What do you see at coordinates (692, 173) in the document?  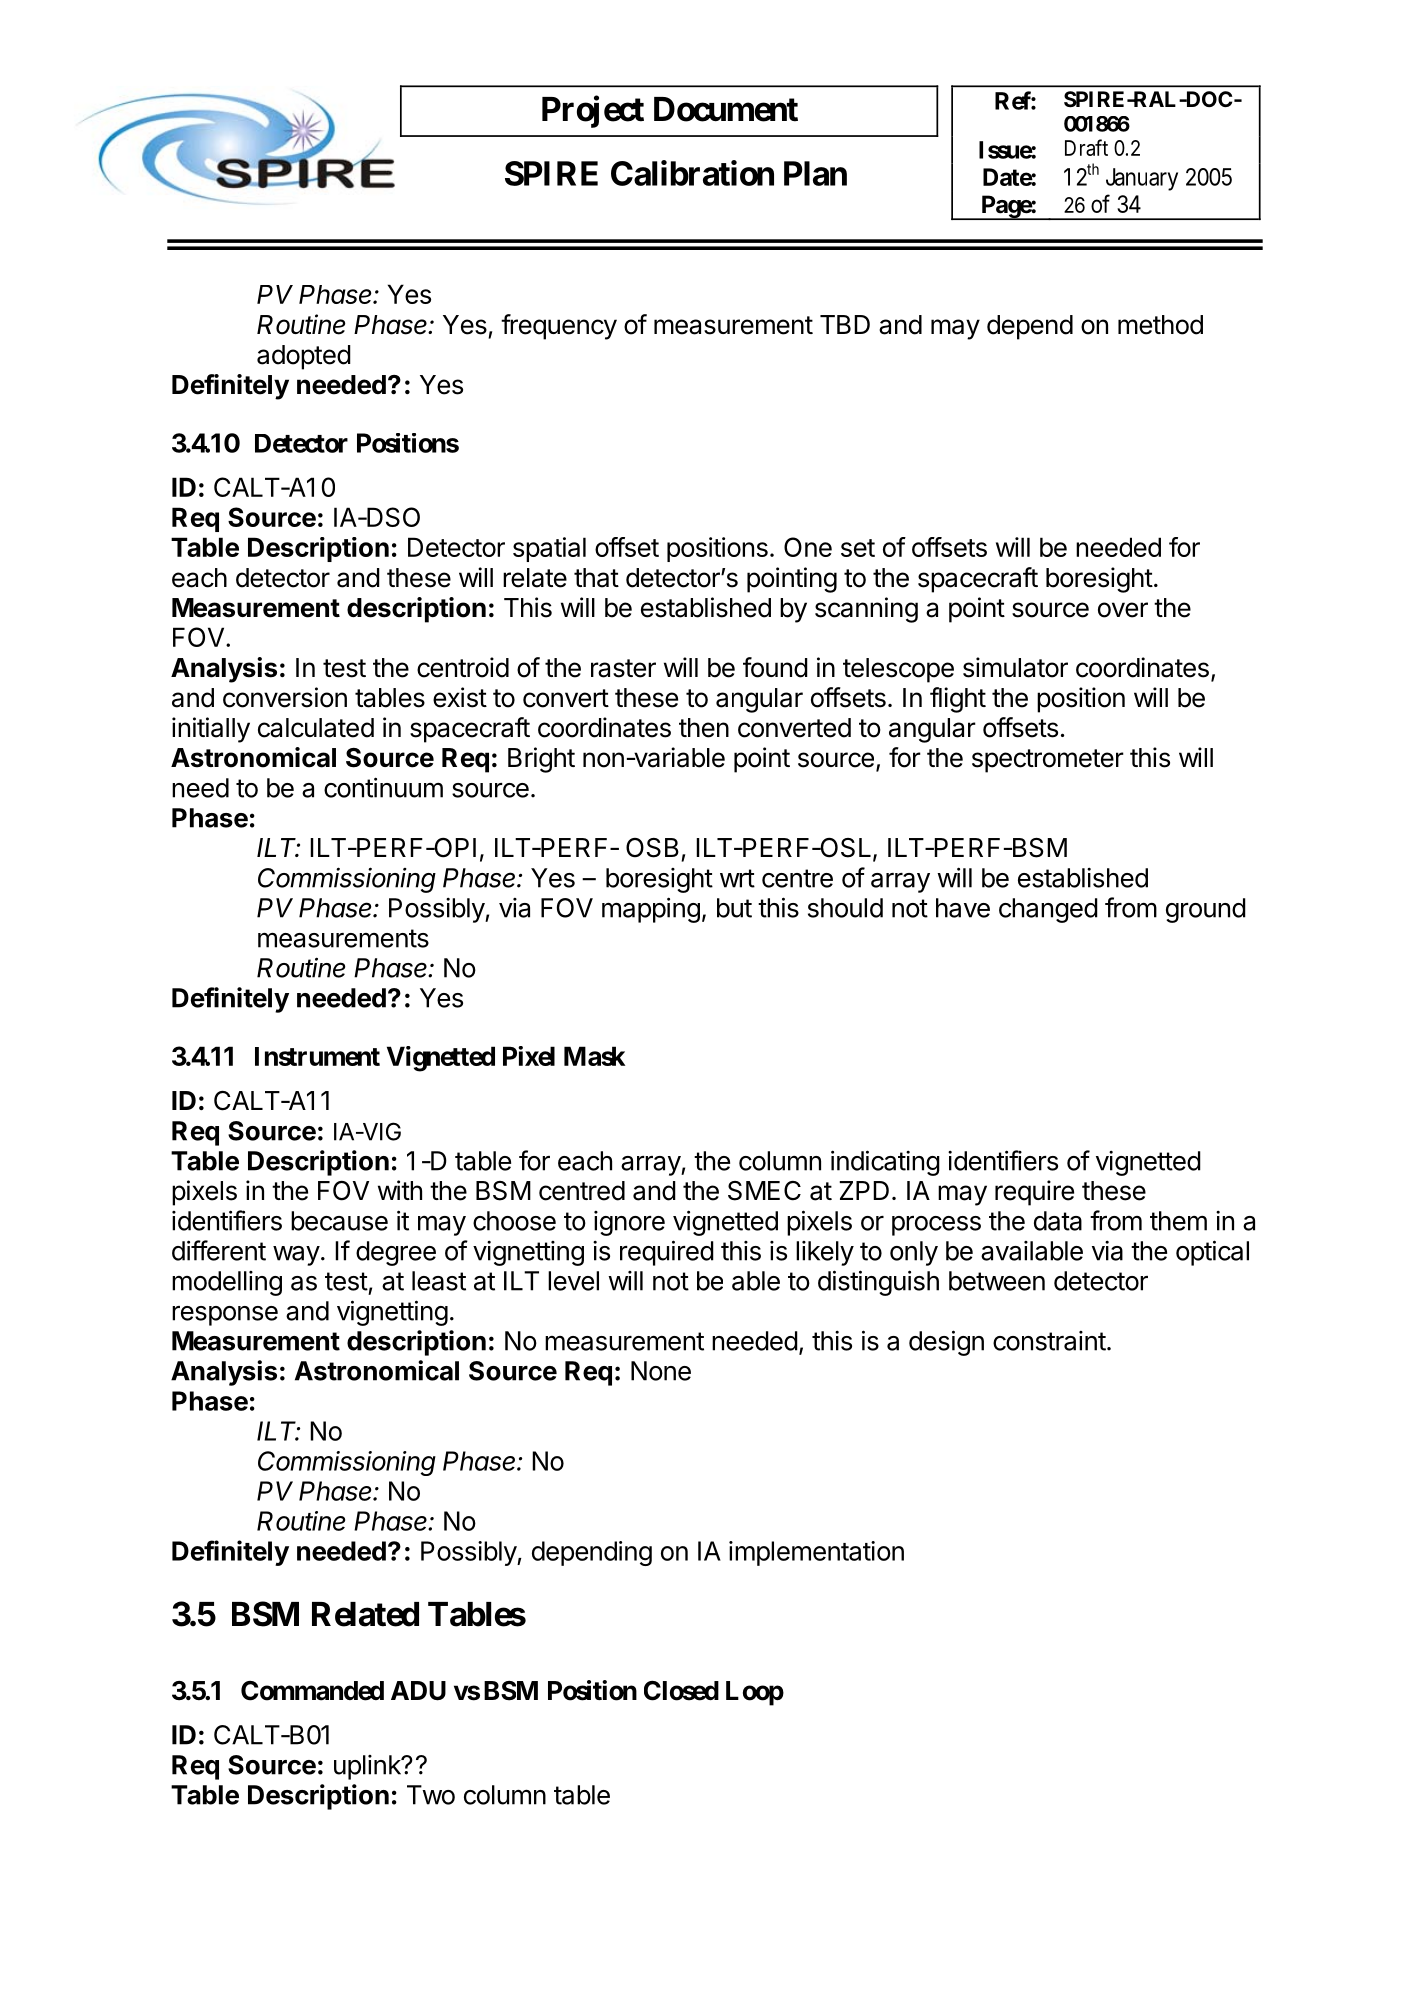 I see `Calibration` at bounding box center [692, 173].
